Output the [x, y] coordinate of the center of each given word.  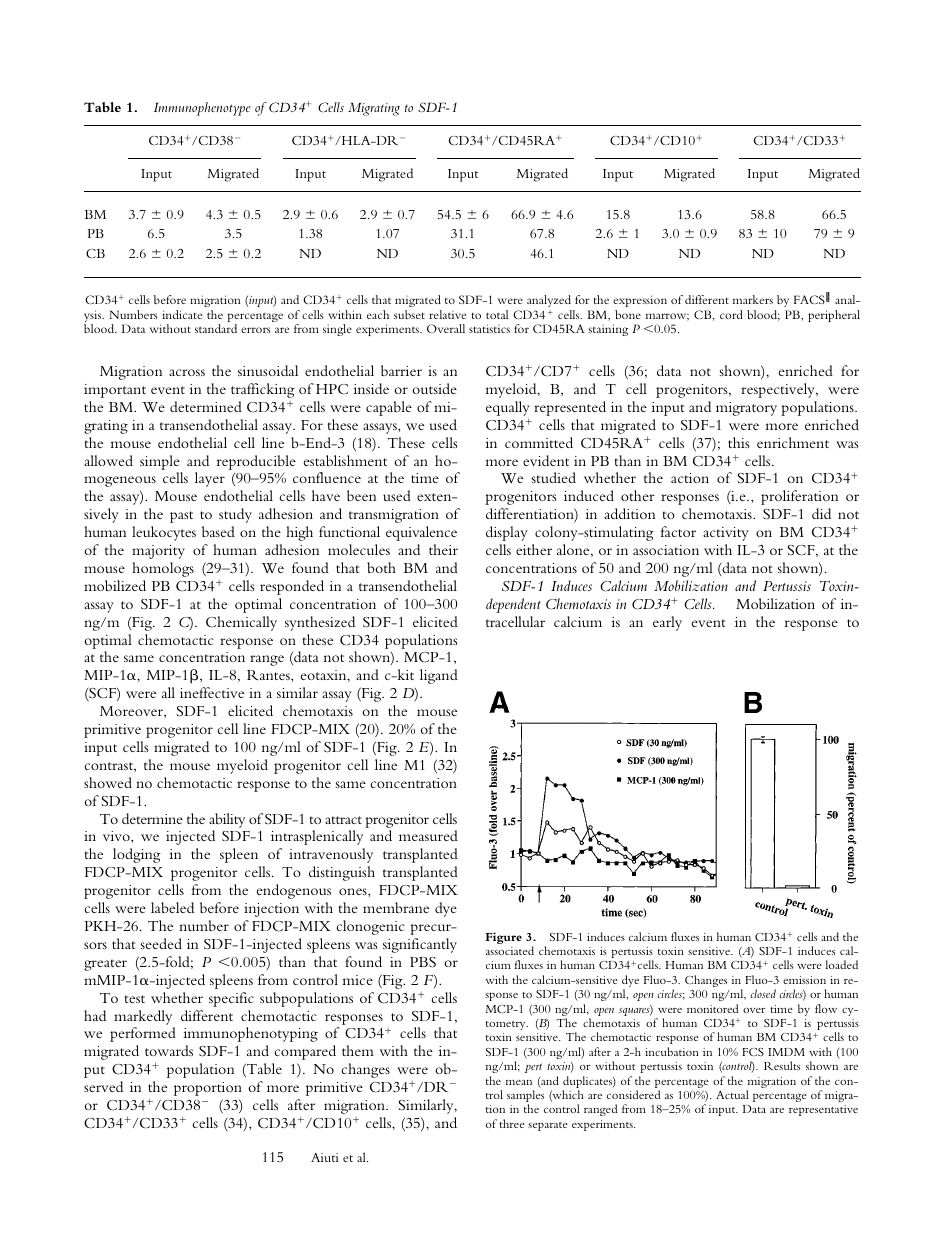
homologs [163, 569]
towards [169, 1050]
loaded [841, 964]
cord [731, 314]
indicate [182, 314]
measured [428, 835]
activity [726, 534]
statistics [489, 328]
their [443, 549]
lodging [137, 855]
